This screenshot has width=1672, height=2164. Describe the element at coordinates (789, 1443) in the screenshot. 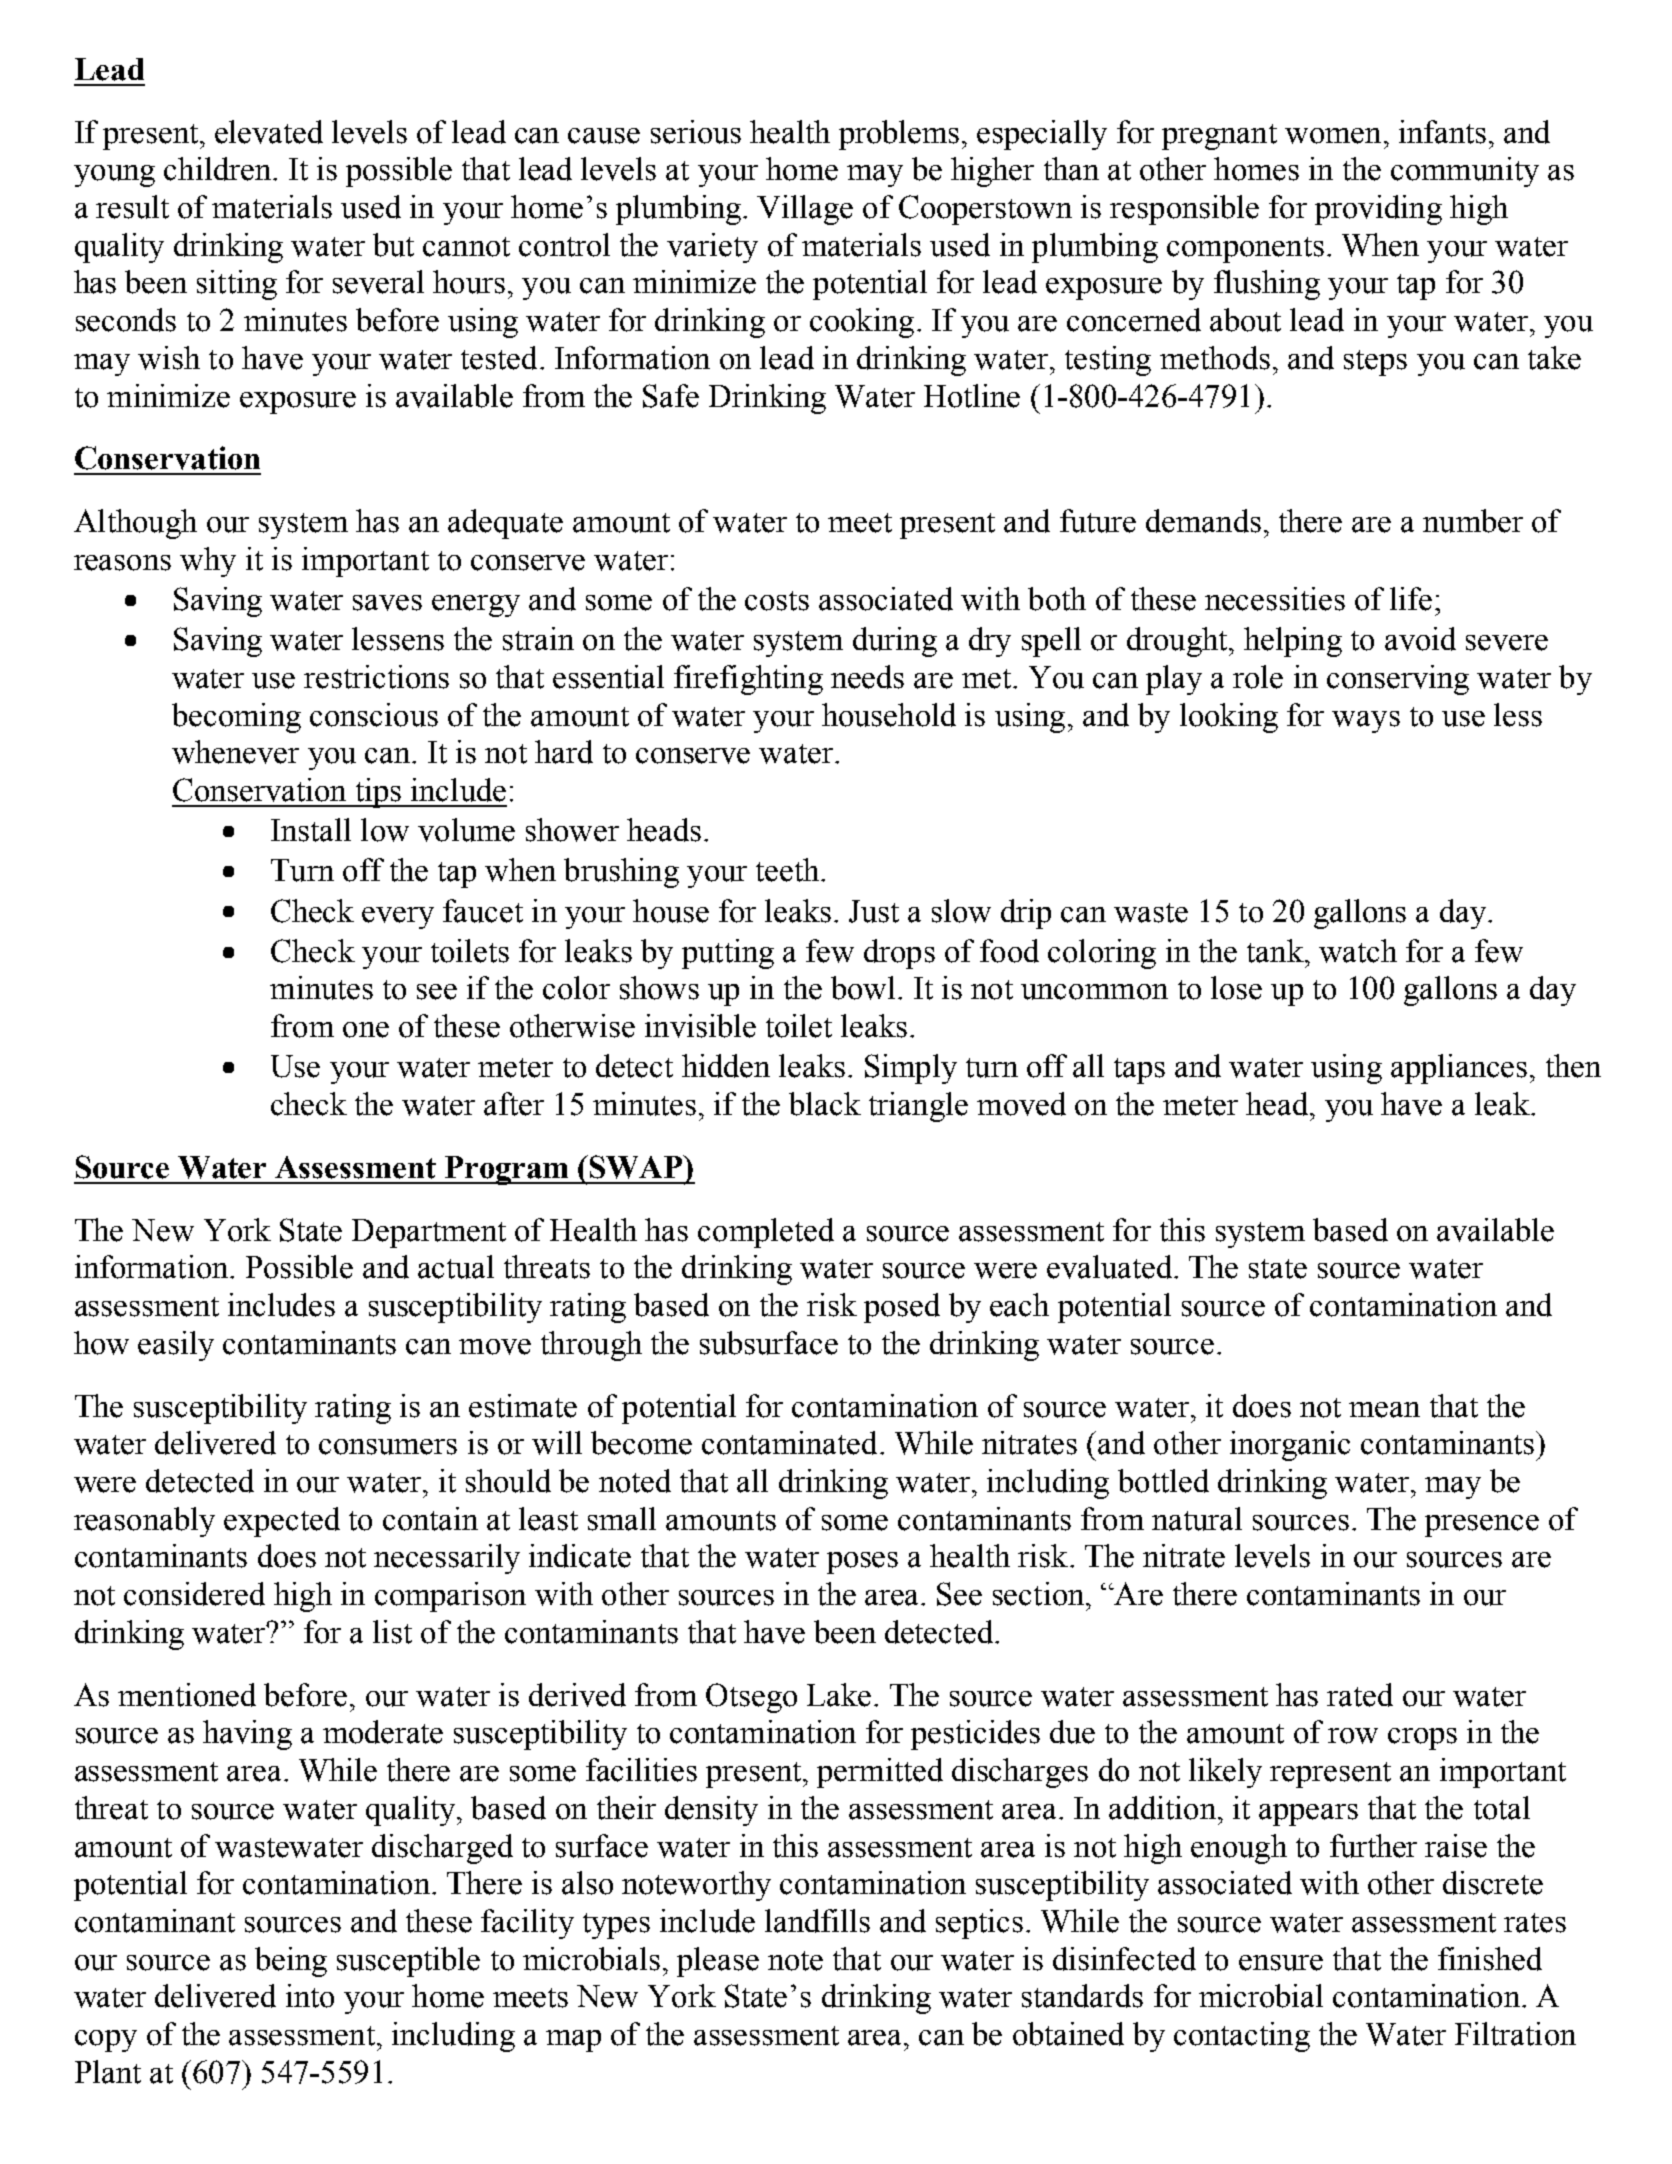

I see `contaminated` at that location.
